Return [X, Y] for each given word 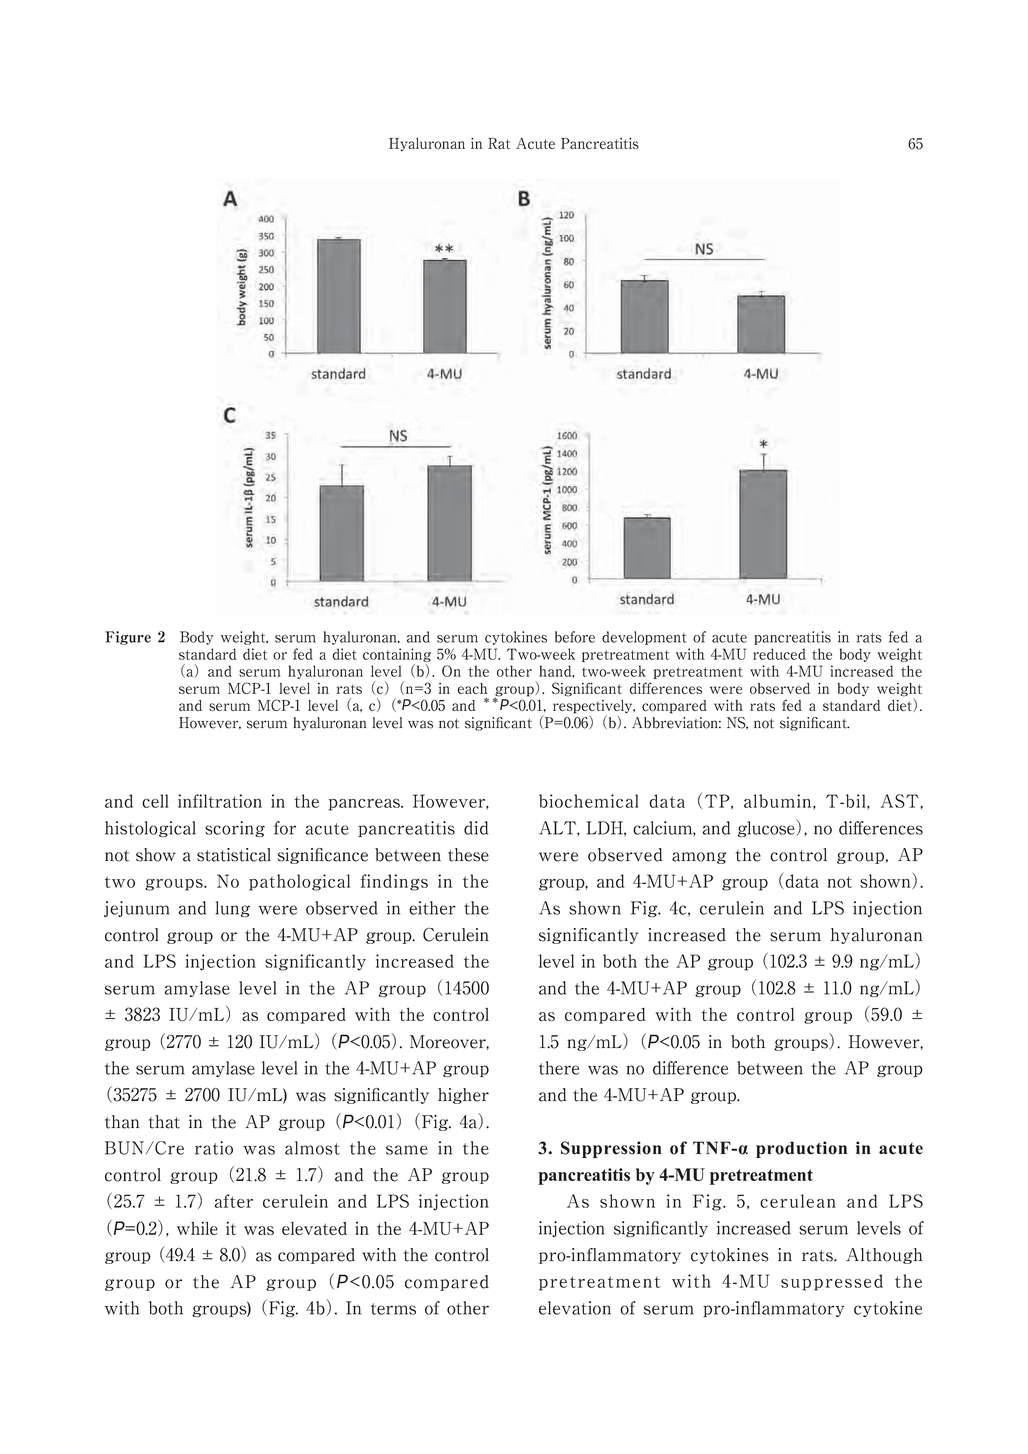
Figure [128, 638]
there [559, 1068]
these [468, 855]
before [575, 637]
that [164, 1122]
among [699, 858]
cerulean [798, 1201]
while [197, 1228]
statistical [234, 855]
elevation [575, 1308]
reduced [779, 654]
